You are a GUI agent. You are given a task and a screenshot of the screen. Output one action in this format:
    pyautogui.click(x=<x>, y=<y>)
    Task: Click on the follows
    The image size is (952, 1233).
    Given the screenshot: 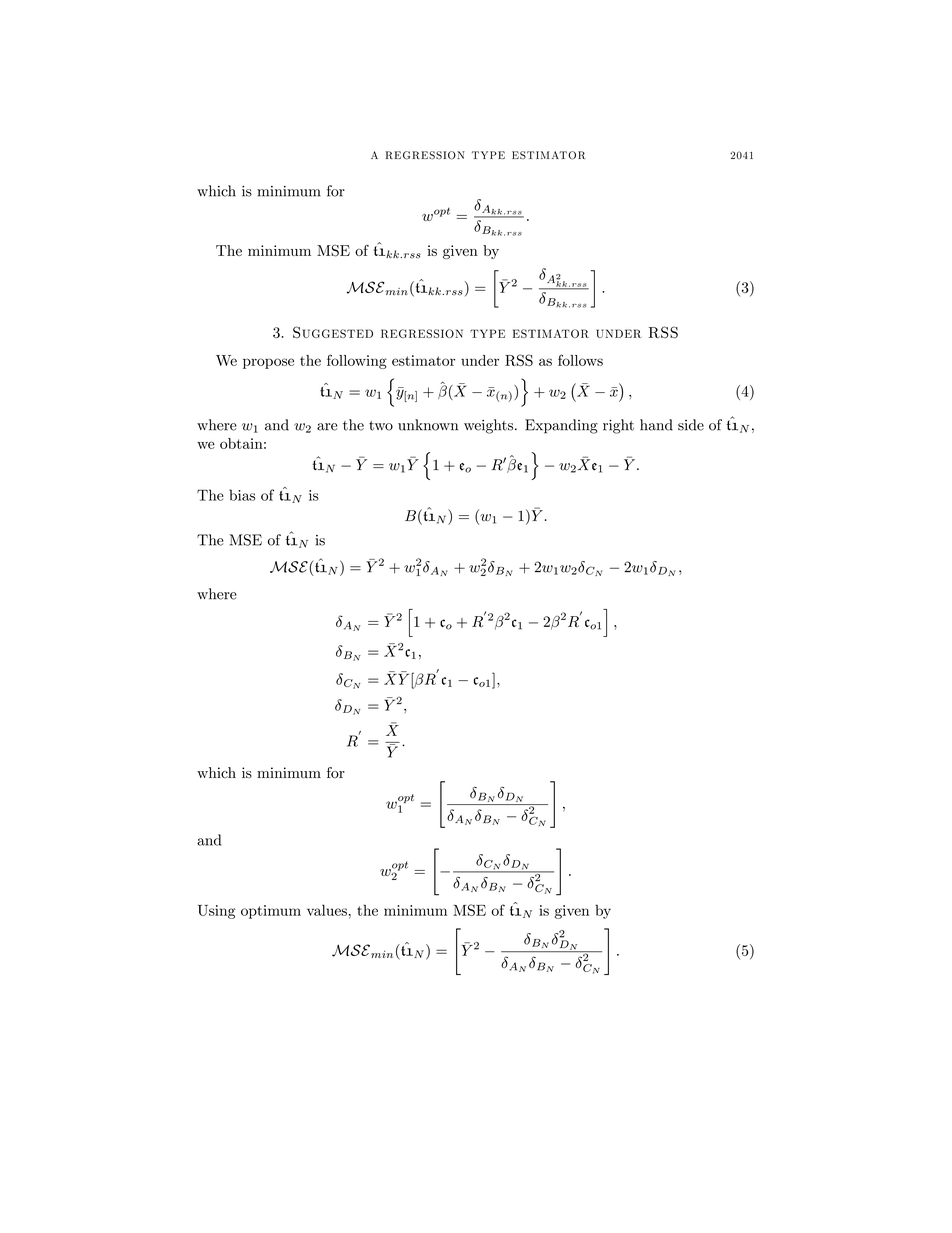 What is the action you would take?
    pyautogui.click(x=580, y=360)
